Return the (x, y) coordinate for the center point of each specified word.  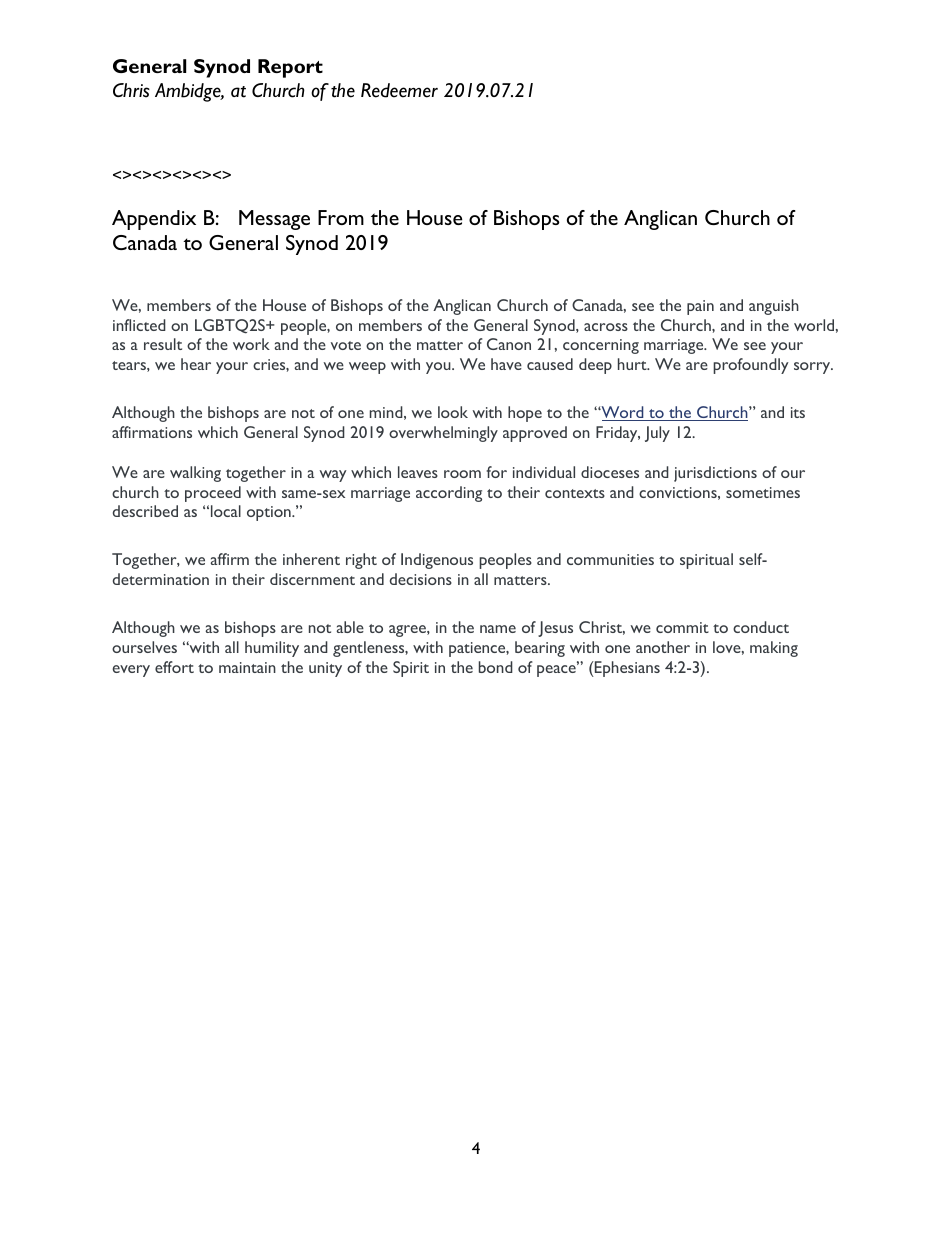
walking (195, 474)
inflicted (139, 325)
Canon (509, 344)
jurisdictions (715, 474)
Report (290, 68)
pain (700, 307)
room (462, 474)
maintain (247, 667)
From (341, 217)
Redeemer (399, 90)
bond (496, 667)
